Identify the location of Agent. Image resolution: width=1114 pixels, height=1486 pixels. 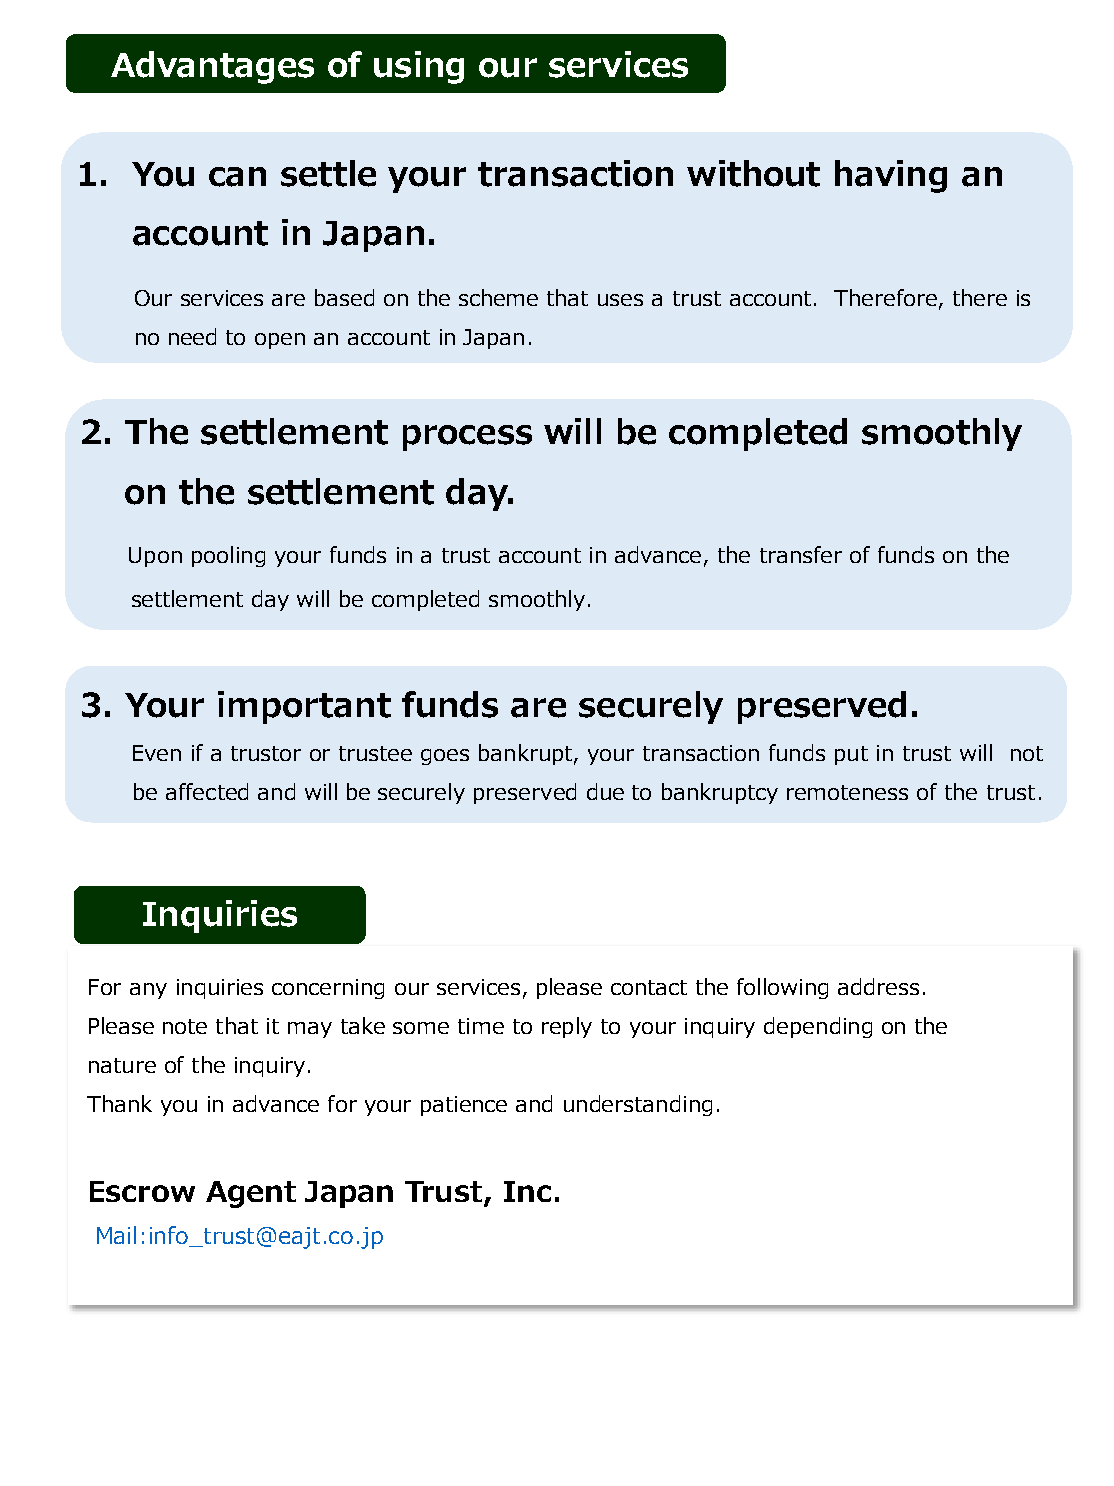
(251, 1194).
